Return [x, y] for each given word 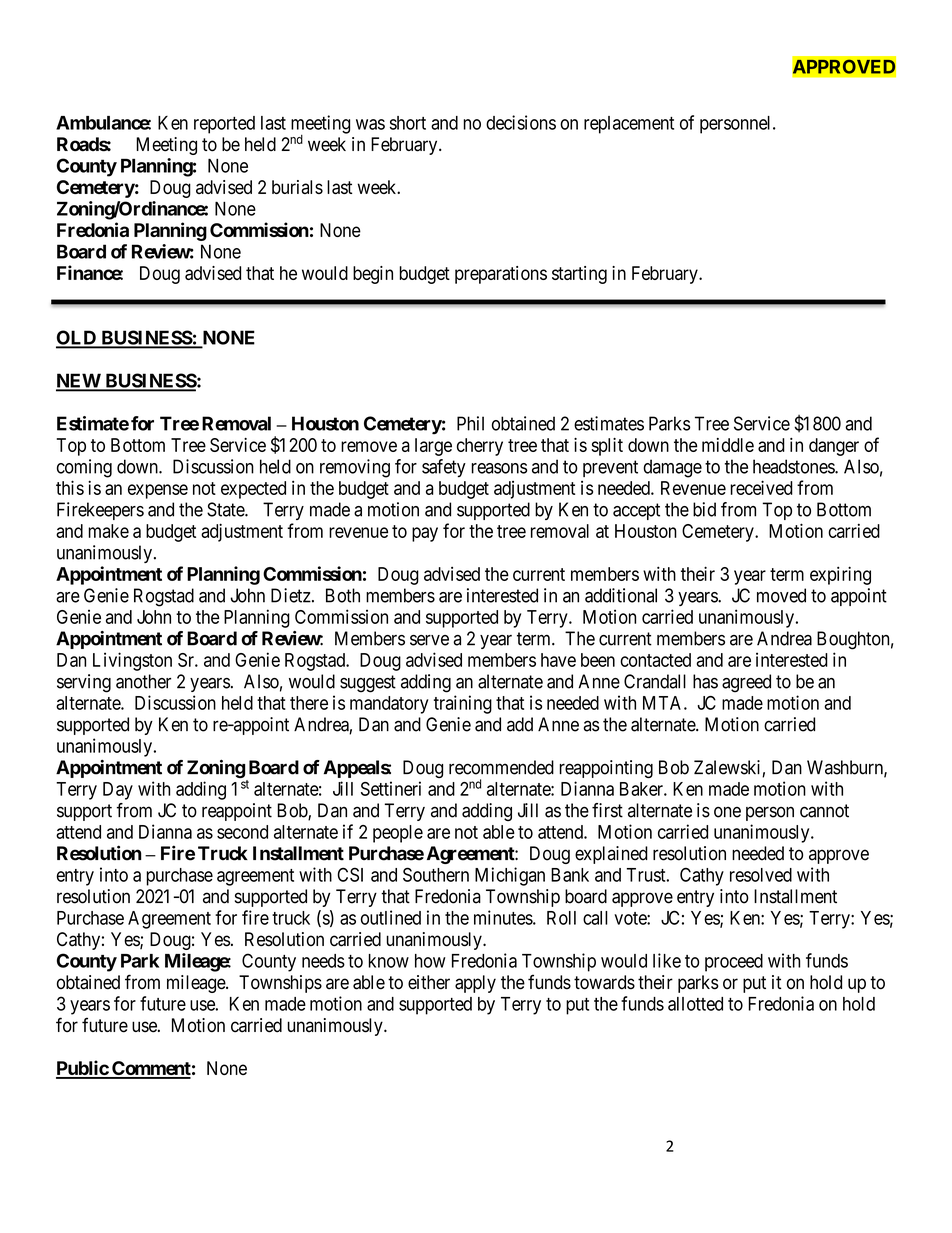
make [108, 531]
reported [224, 125]
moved [781, 595]
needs [323, 961]
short [408, 123]
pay [425, 534]
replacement [629, 125]
